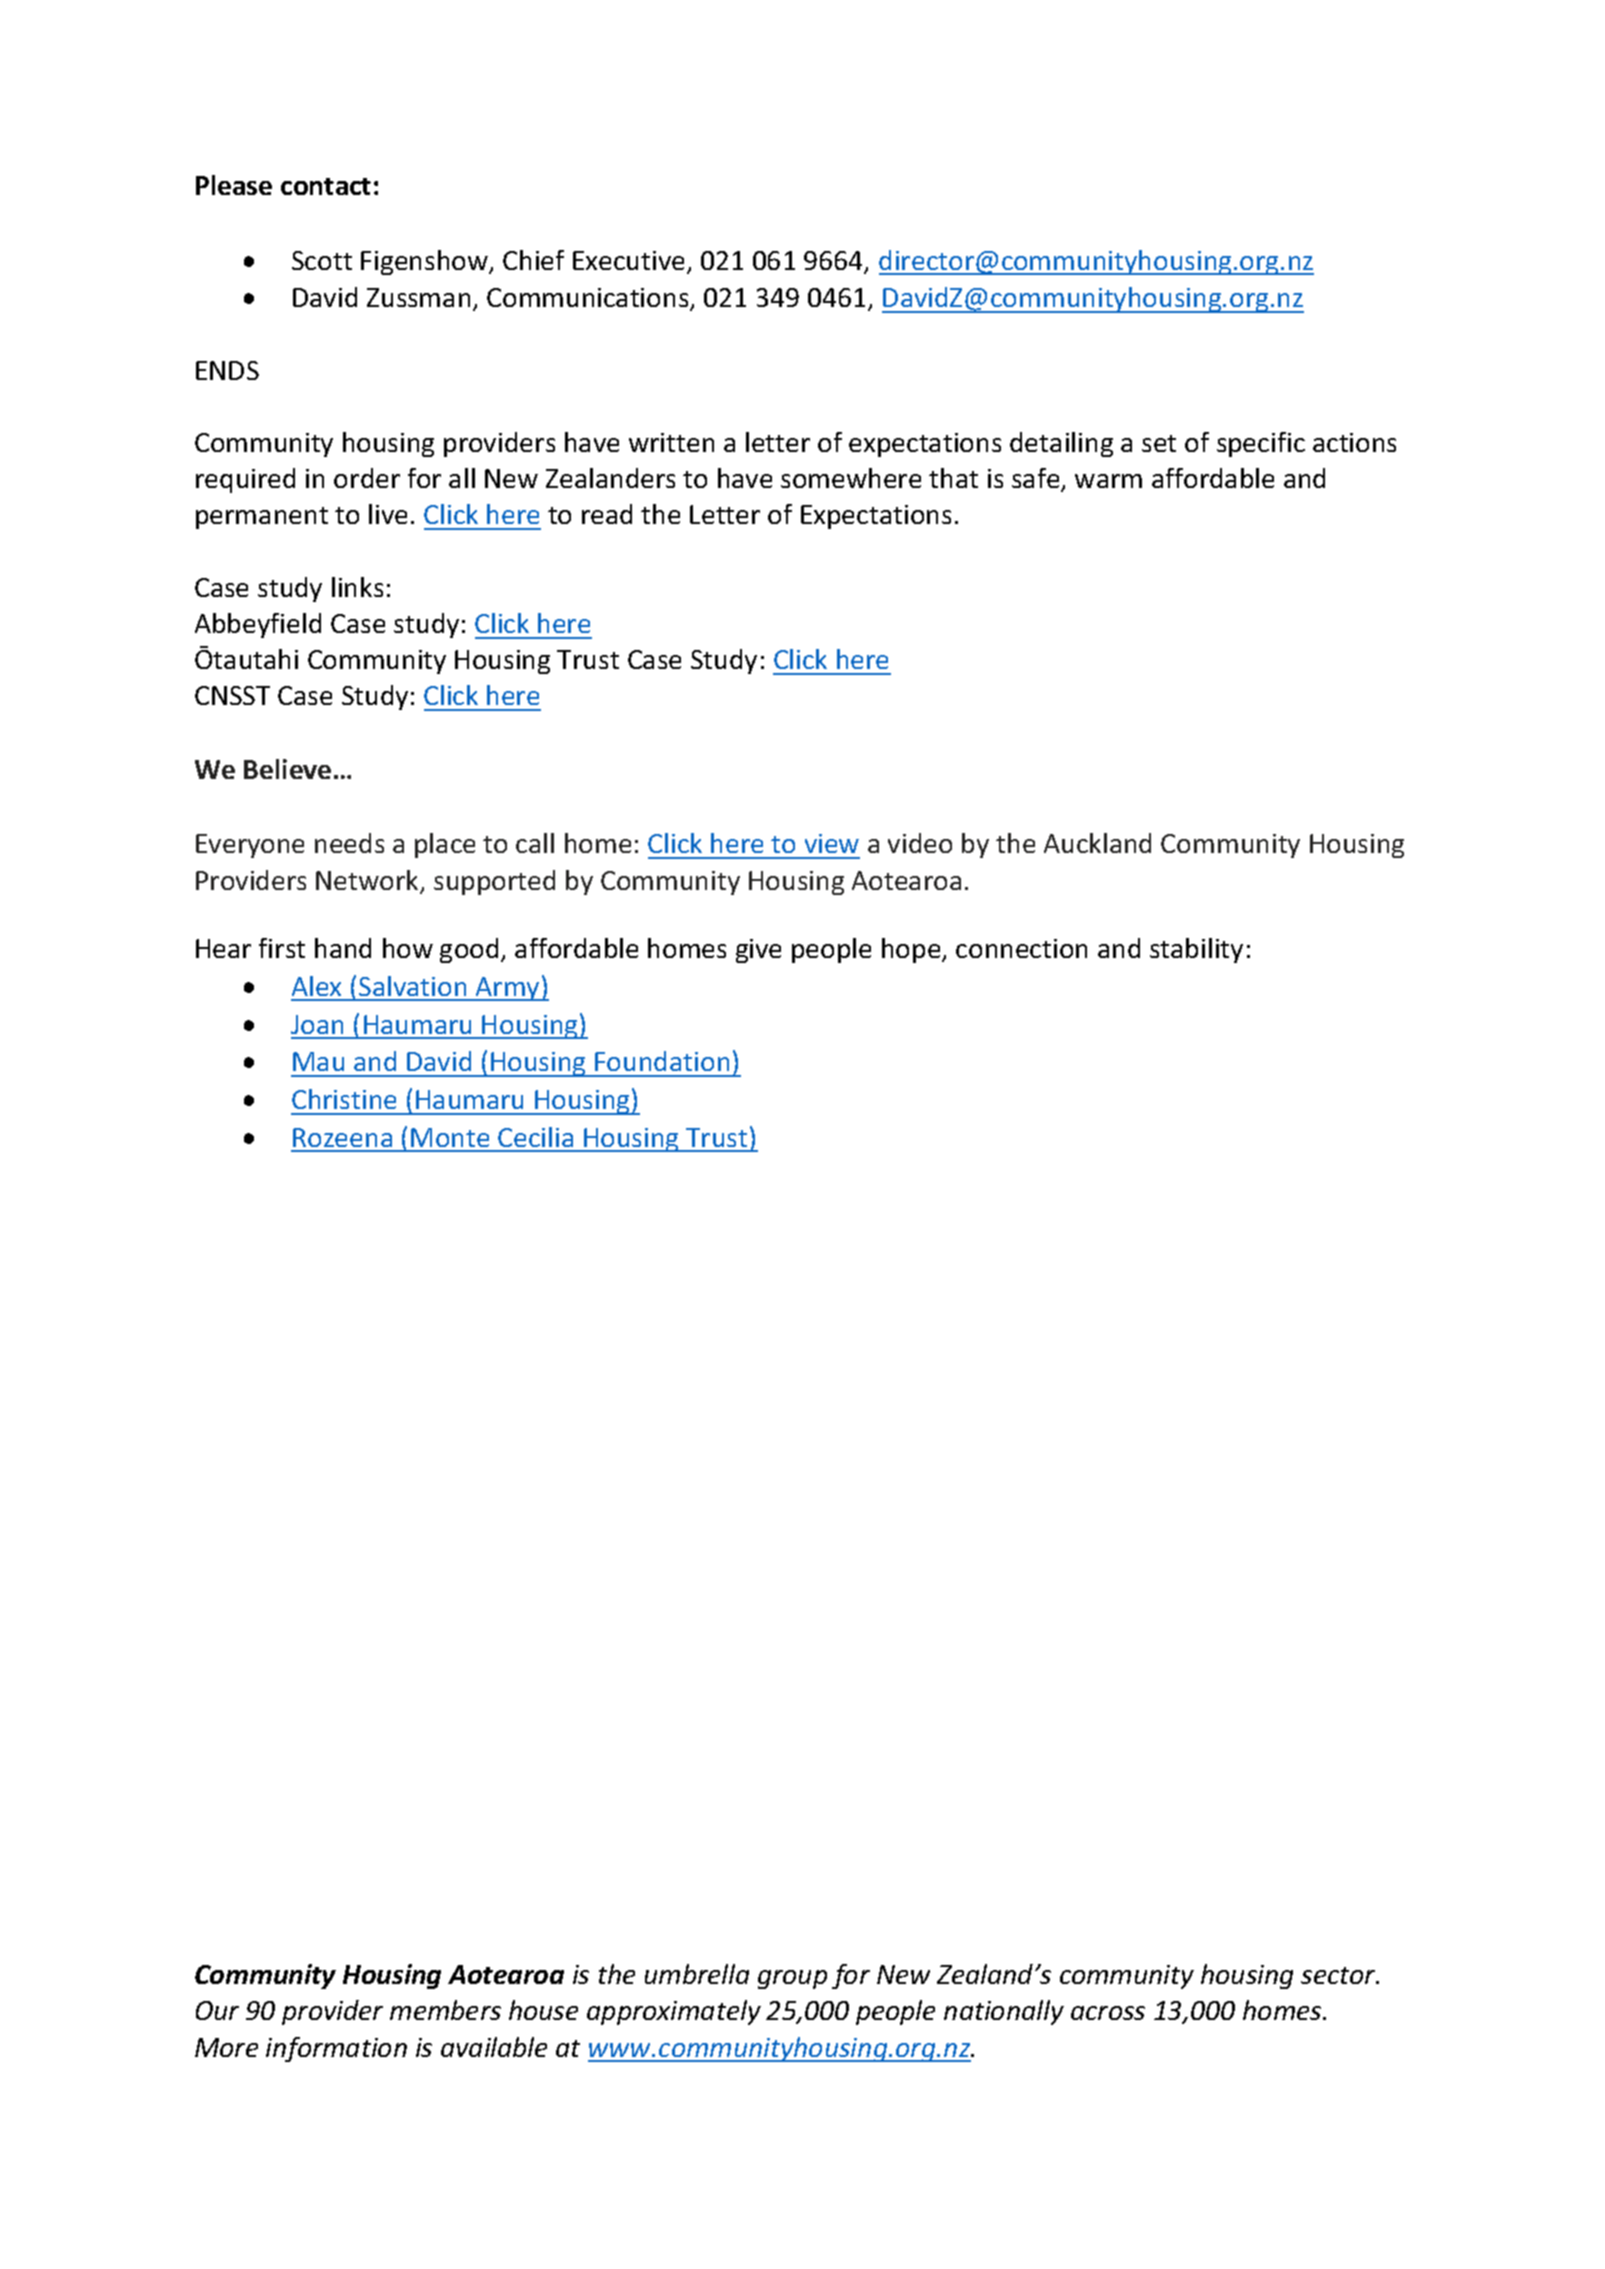 The height and width of the screenshot is (2269, 1605). What do you see at coordinates (628, 260) in the screenshot?
I see `Executive` at bounding box center [628, 260].
